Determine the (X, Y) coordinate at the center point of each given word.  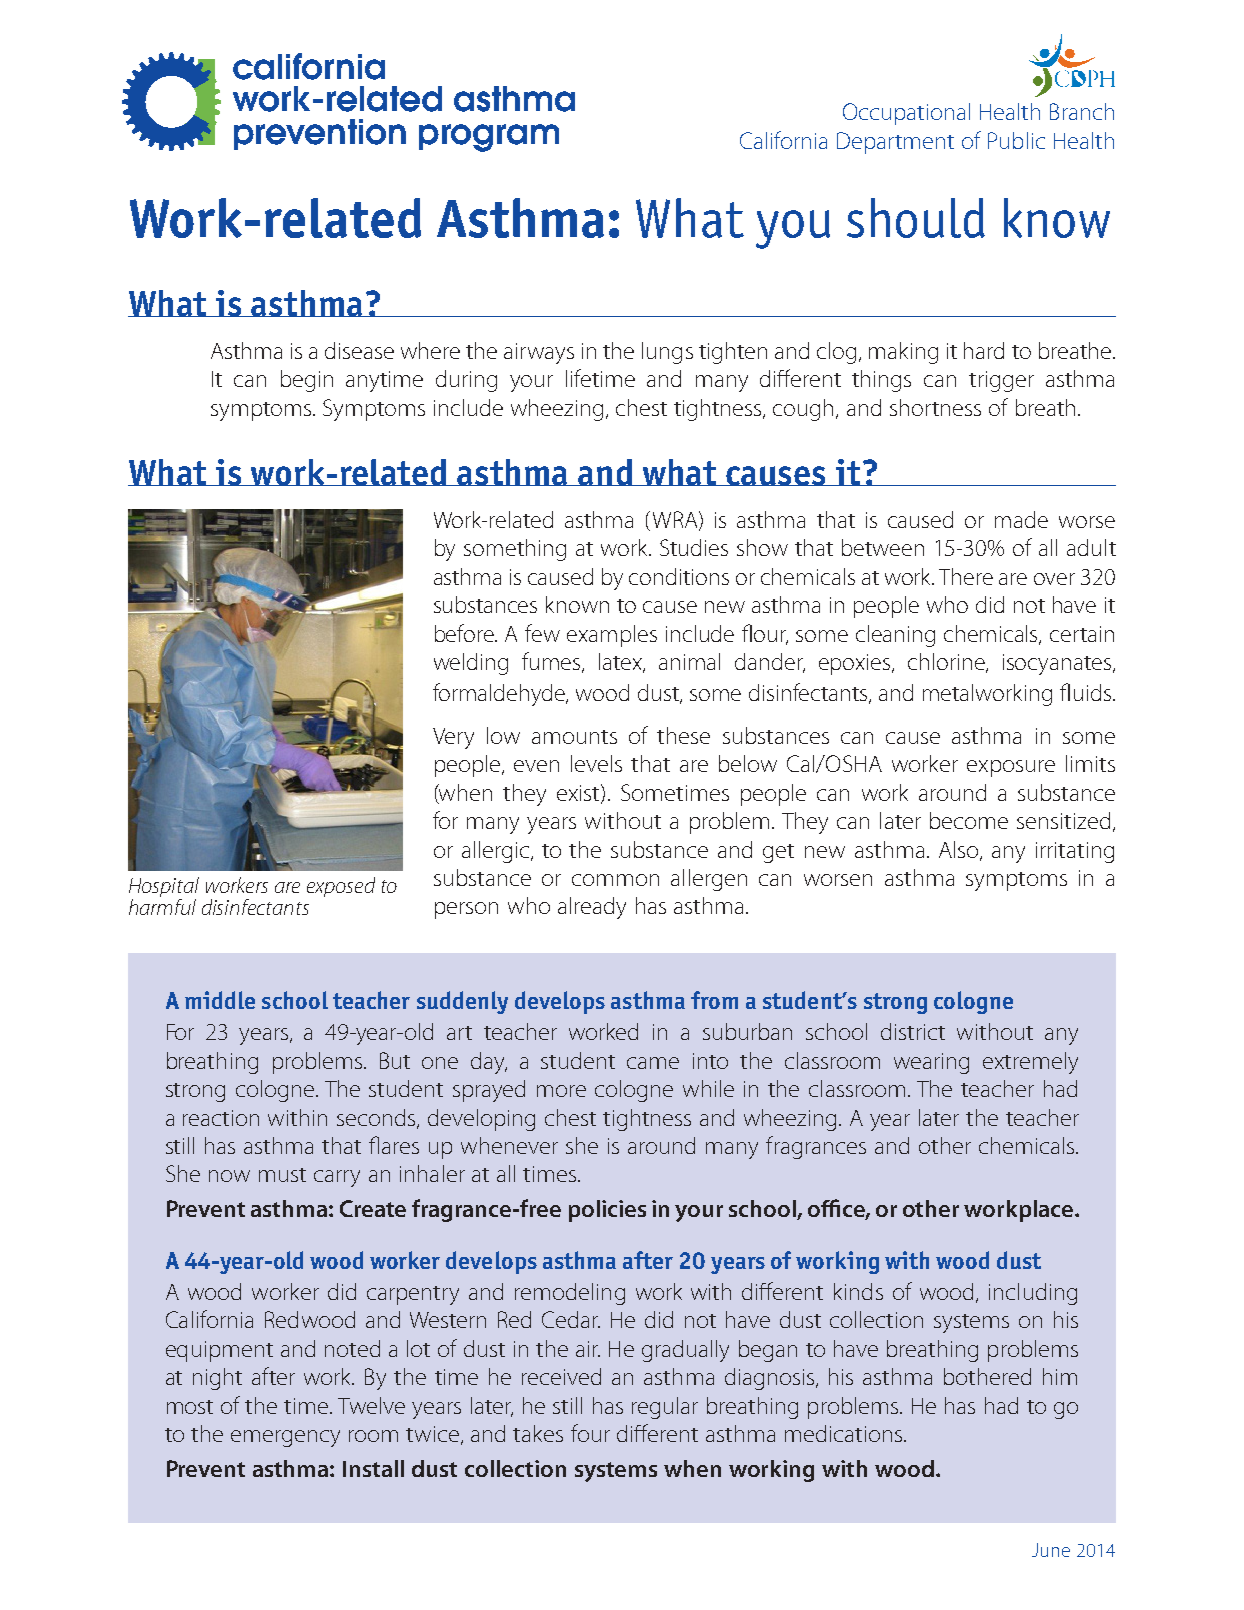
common (615, 880)
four (590, 1433)
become (969, 820)
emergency (285, 1438)
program (489, 138)
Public (1016, 140)
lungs (667, 353)
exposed (341, 887)
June (1051, 1550)
